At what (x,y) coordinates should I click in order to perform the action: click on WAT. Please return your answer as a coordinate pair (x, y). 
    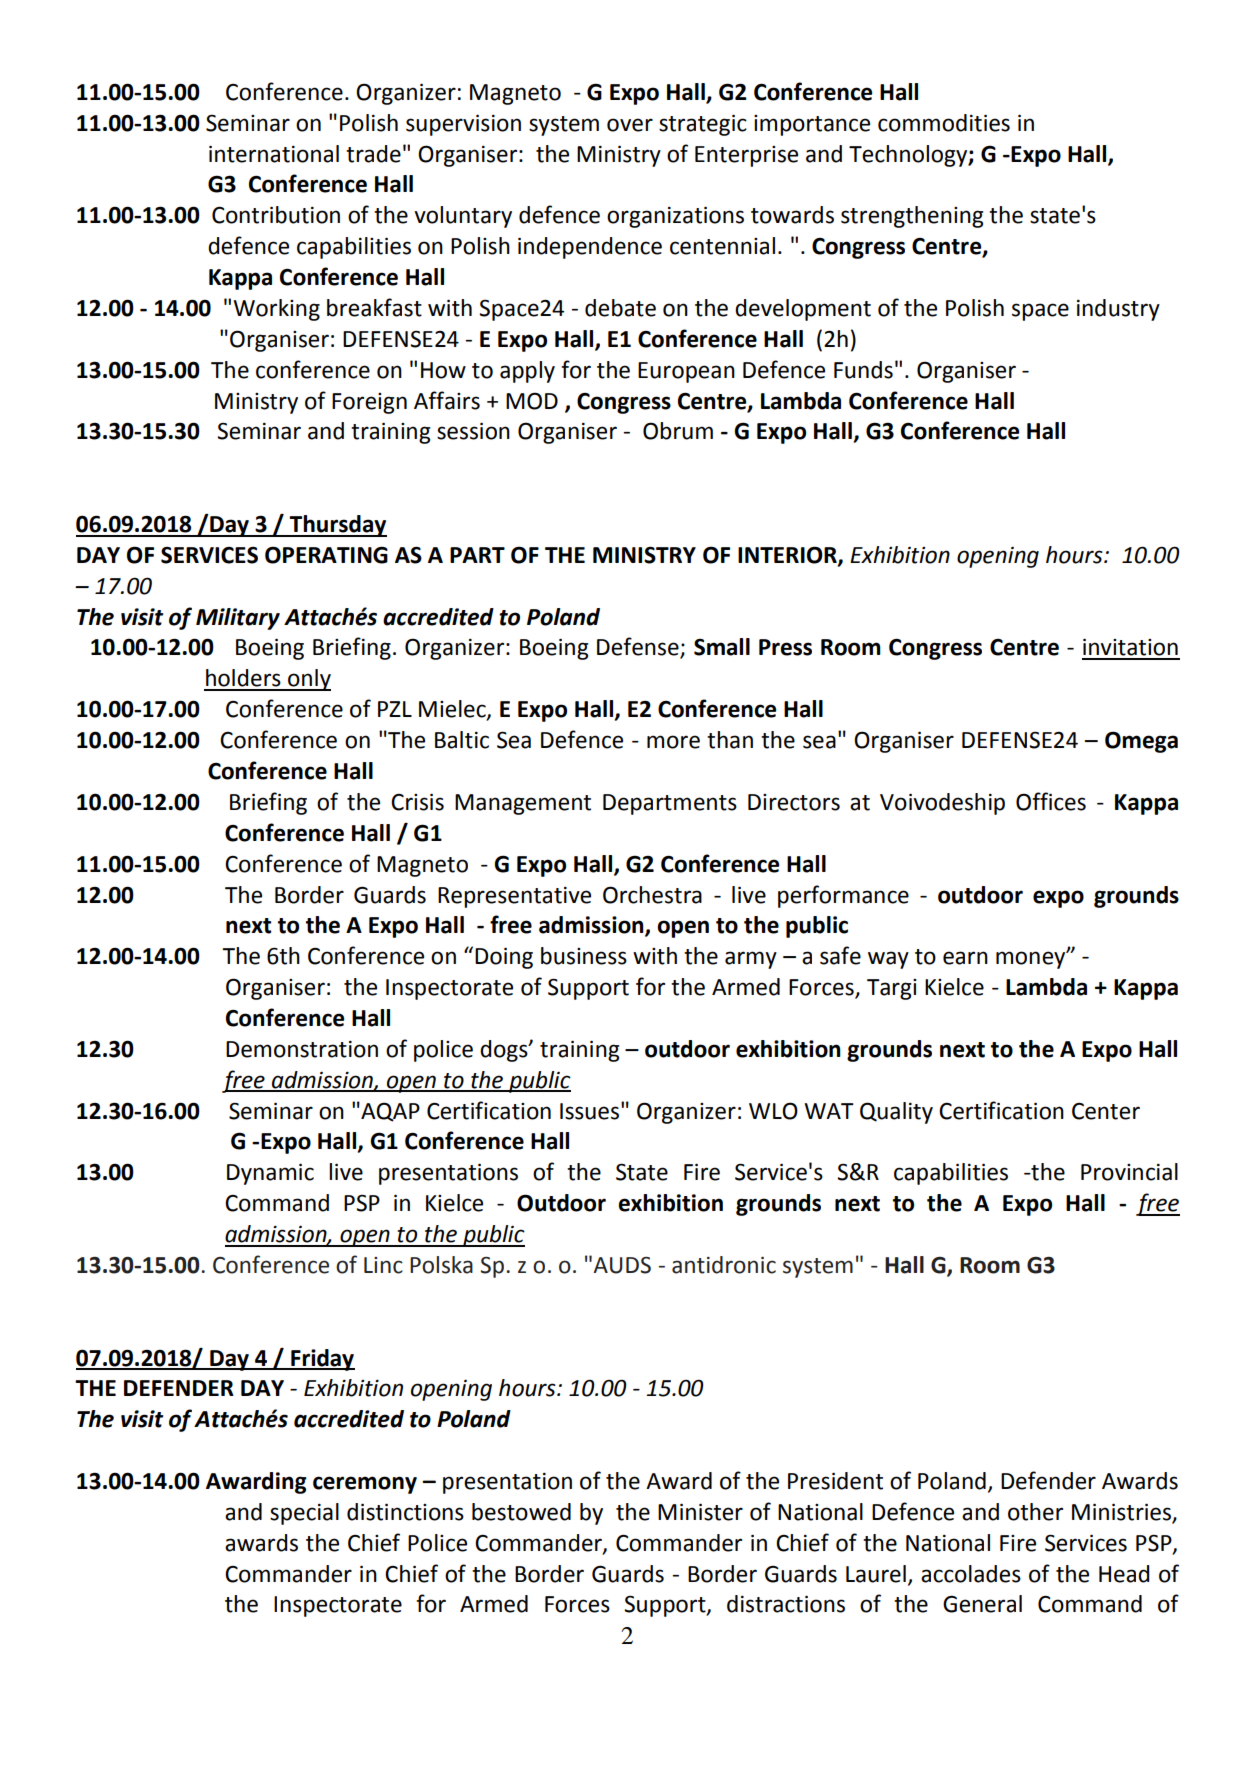
    Looking at the image, I should click on (829, 1111).
